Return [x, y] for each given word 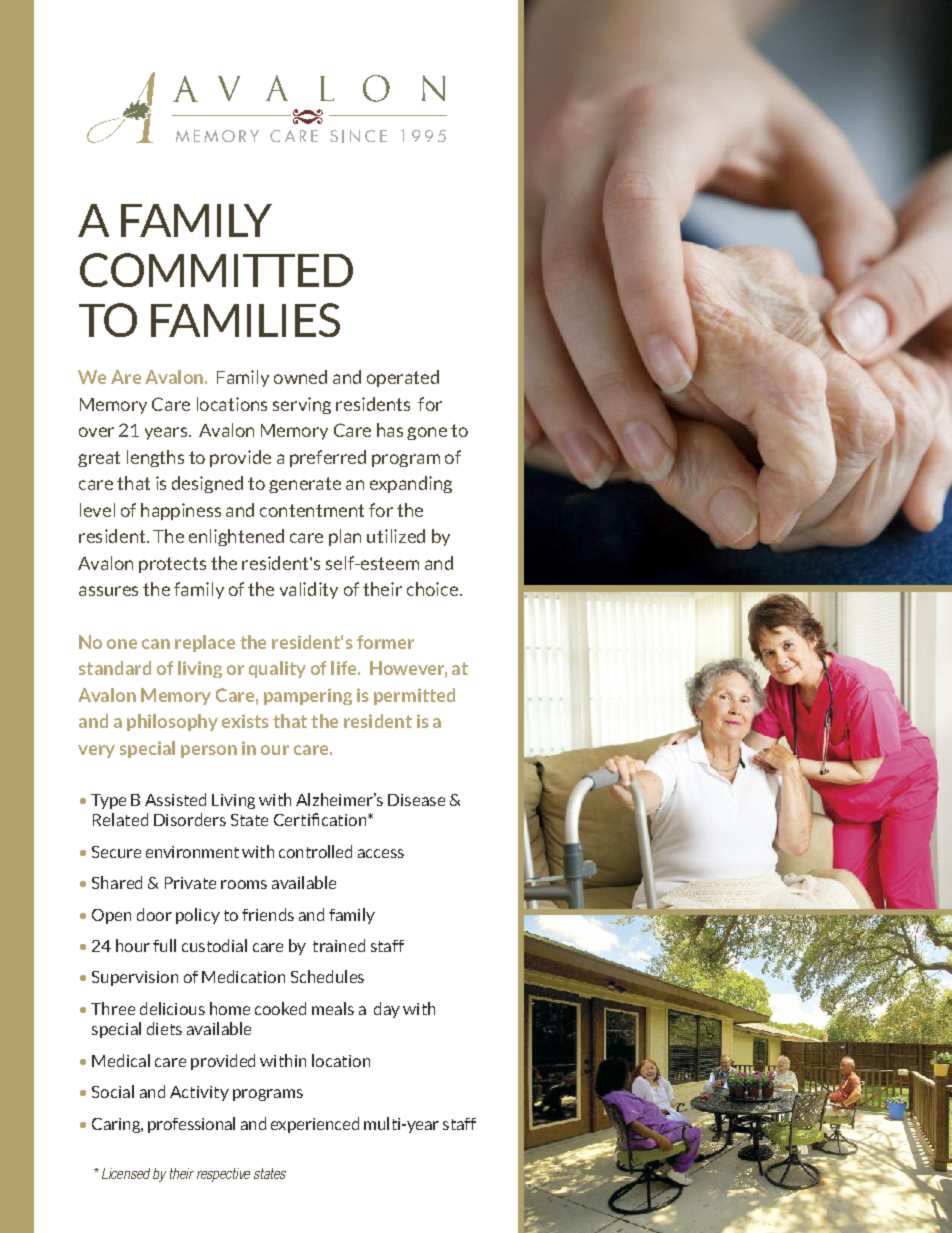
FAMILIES [245, 320]
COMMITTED [216, 270]
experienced [315, 1125]
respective [223, 1175]
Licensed [126, 1173]
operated [403, 378]
